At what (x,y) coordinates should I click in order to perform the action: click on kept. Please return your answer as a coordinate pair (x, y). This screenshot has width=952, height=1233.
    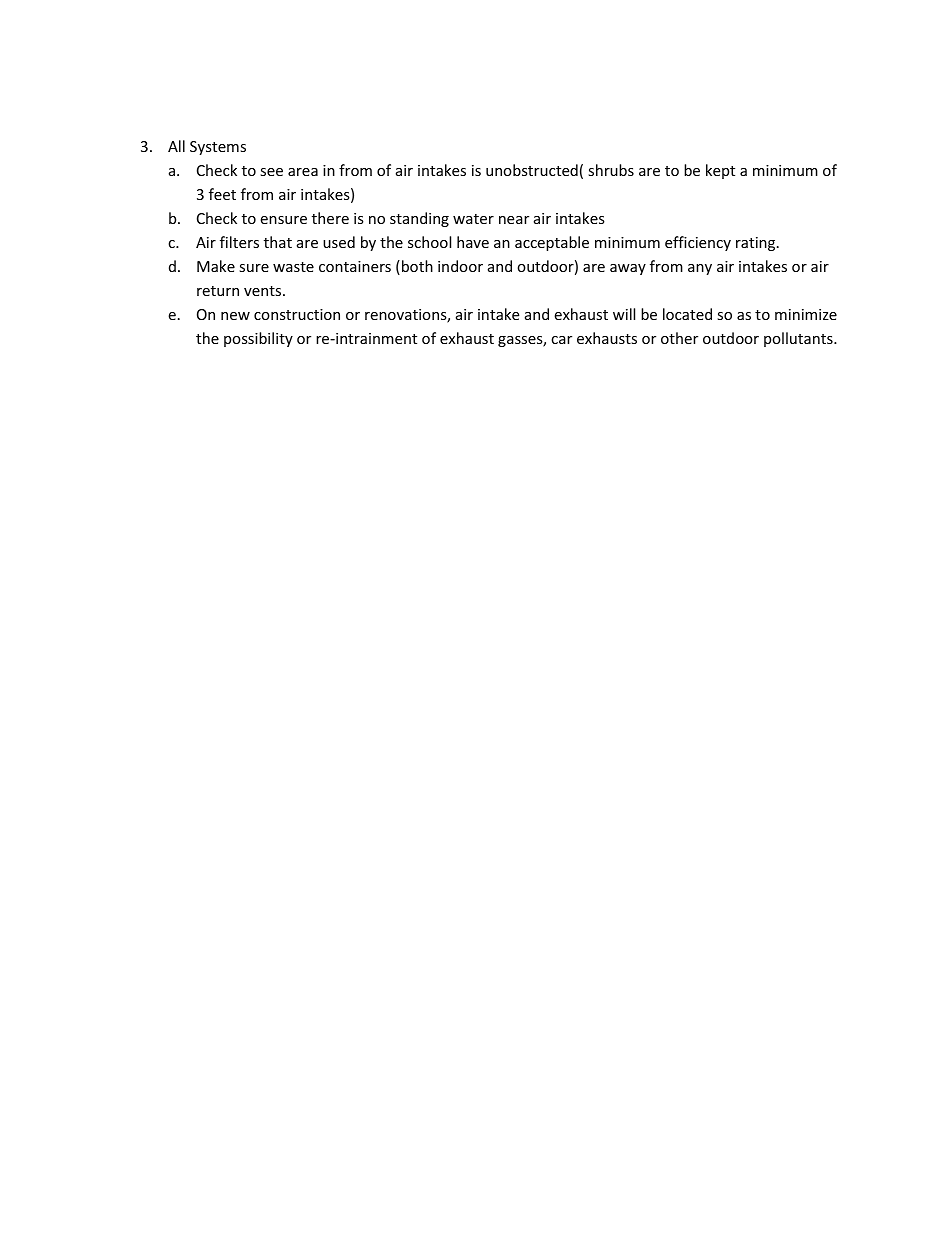
    Looking at the image, I should click on (720, 171).
